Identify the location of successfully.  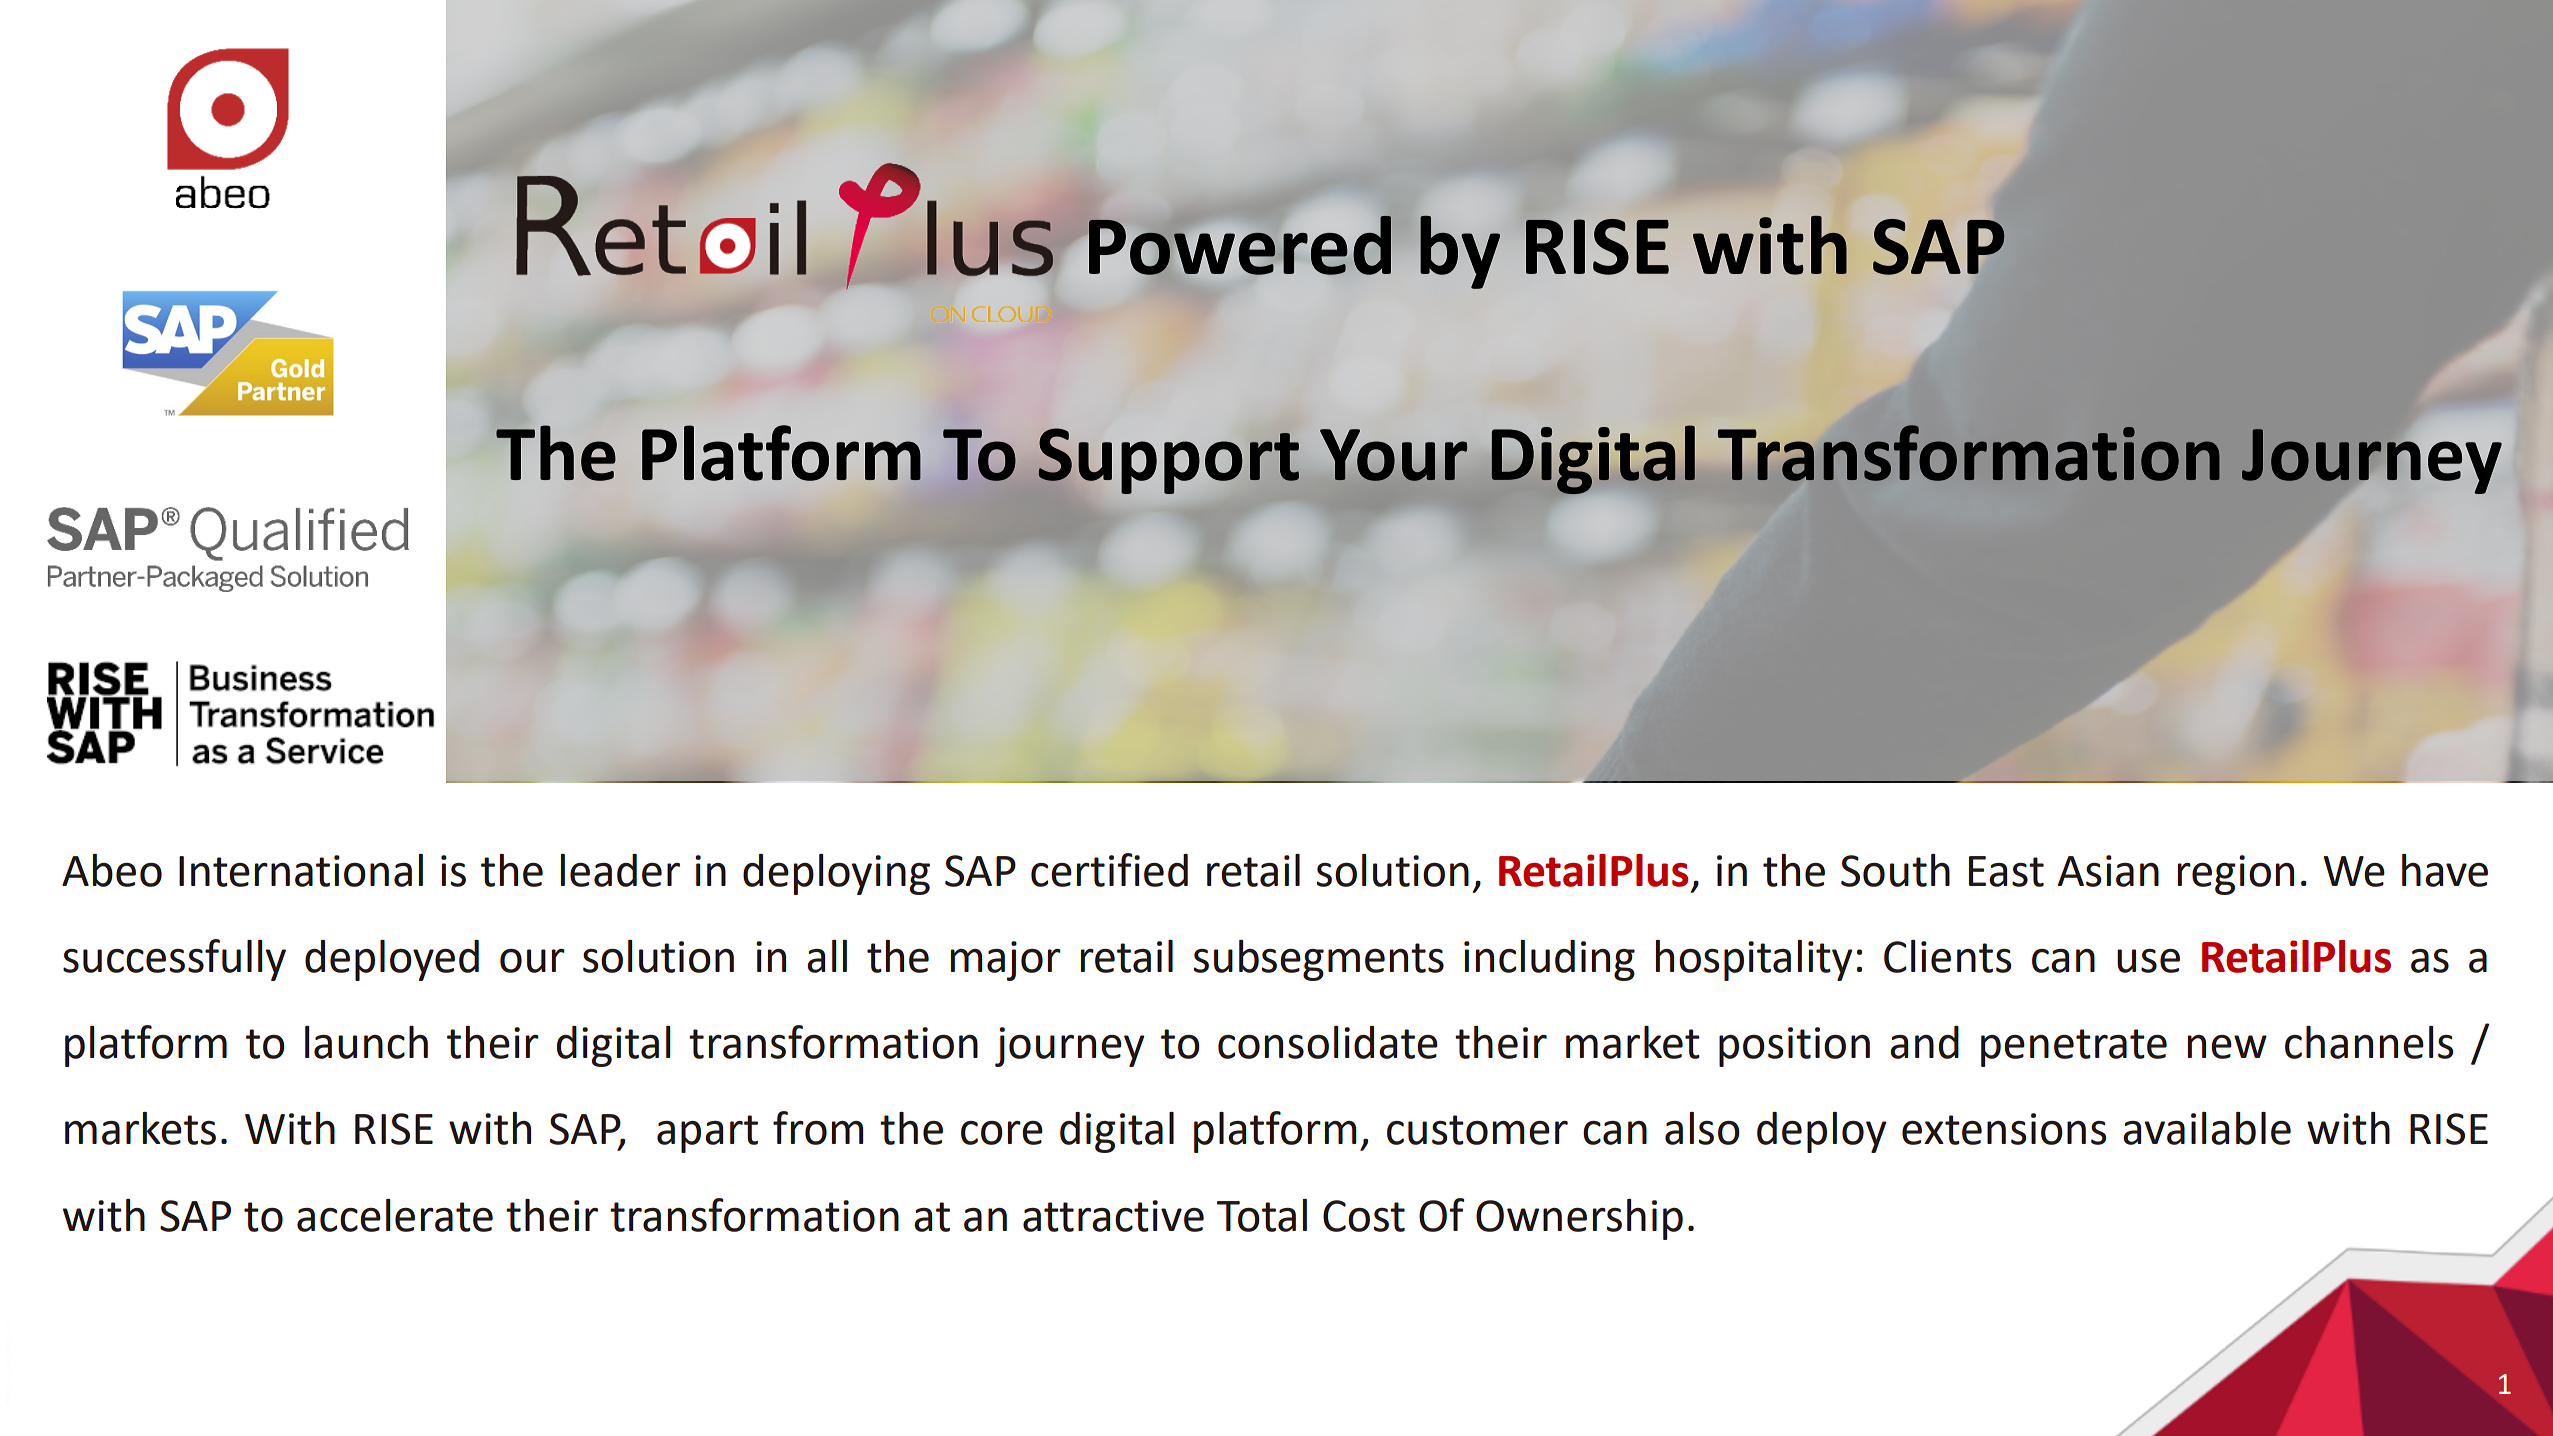
(174, 960).
